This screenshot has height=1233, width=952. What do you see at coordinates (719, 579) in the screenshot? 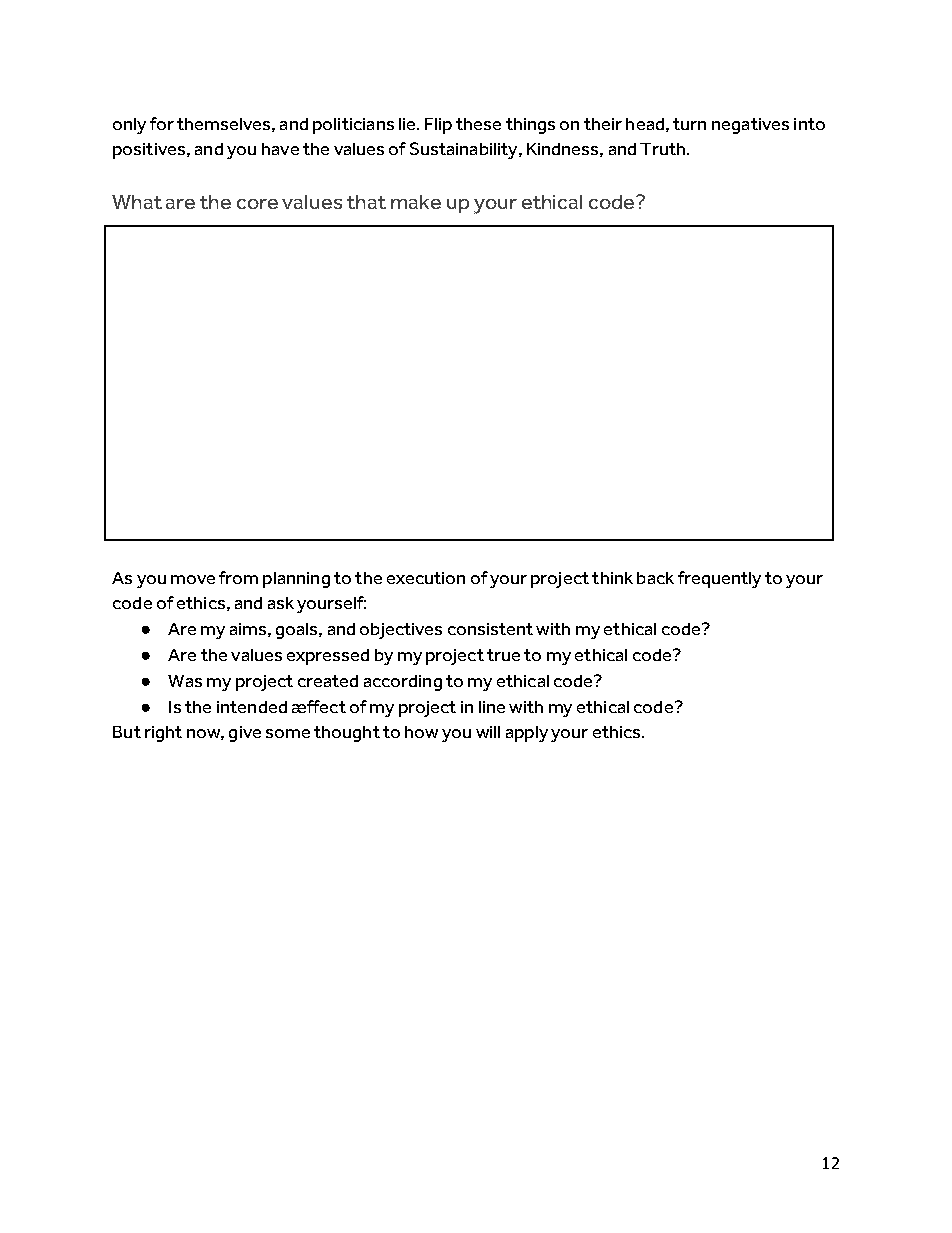
I see `frequently` at bounding box center [719, 579].
